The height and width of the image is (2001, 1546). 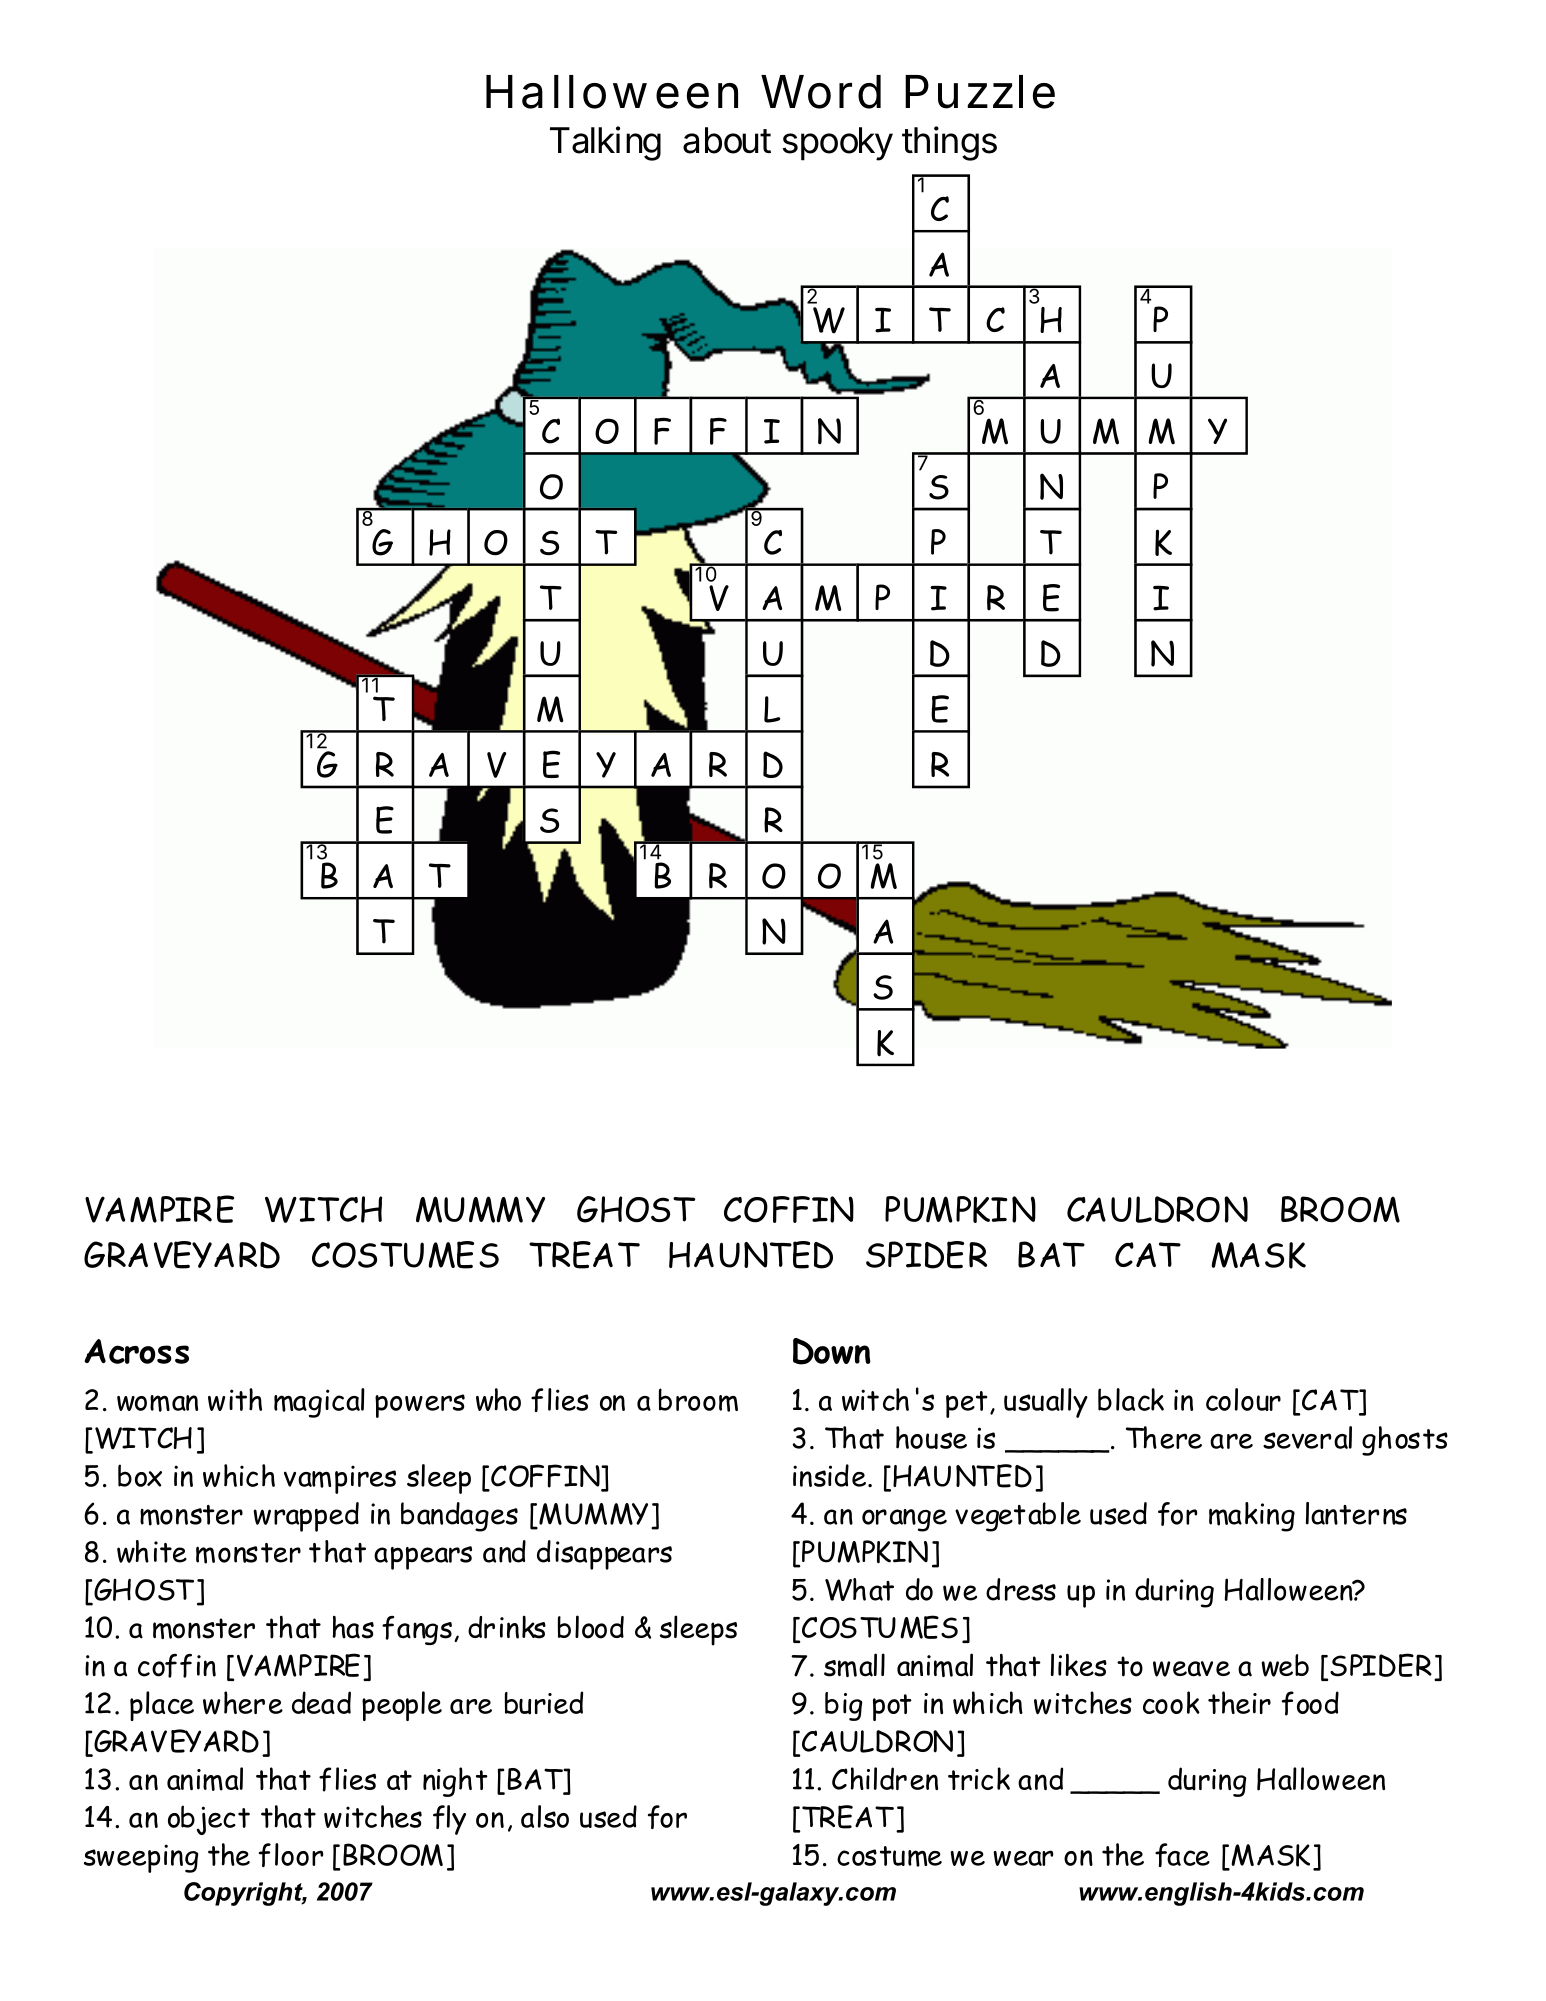 What do you see at coordinates (605, 143) in the image?
I see `Talking` at bounding box center [605, 143].
